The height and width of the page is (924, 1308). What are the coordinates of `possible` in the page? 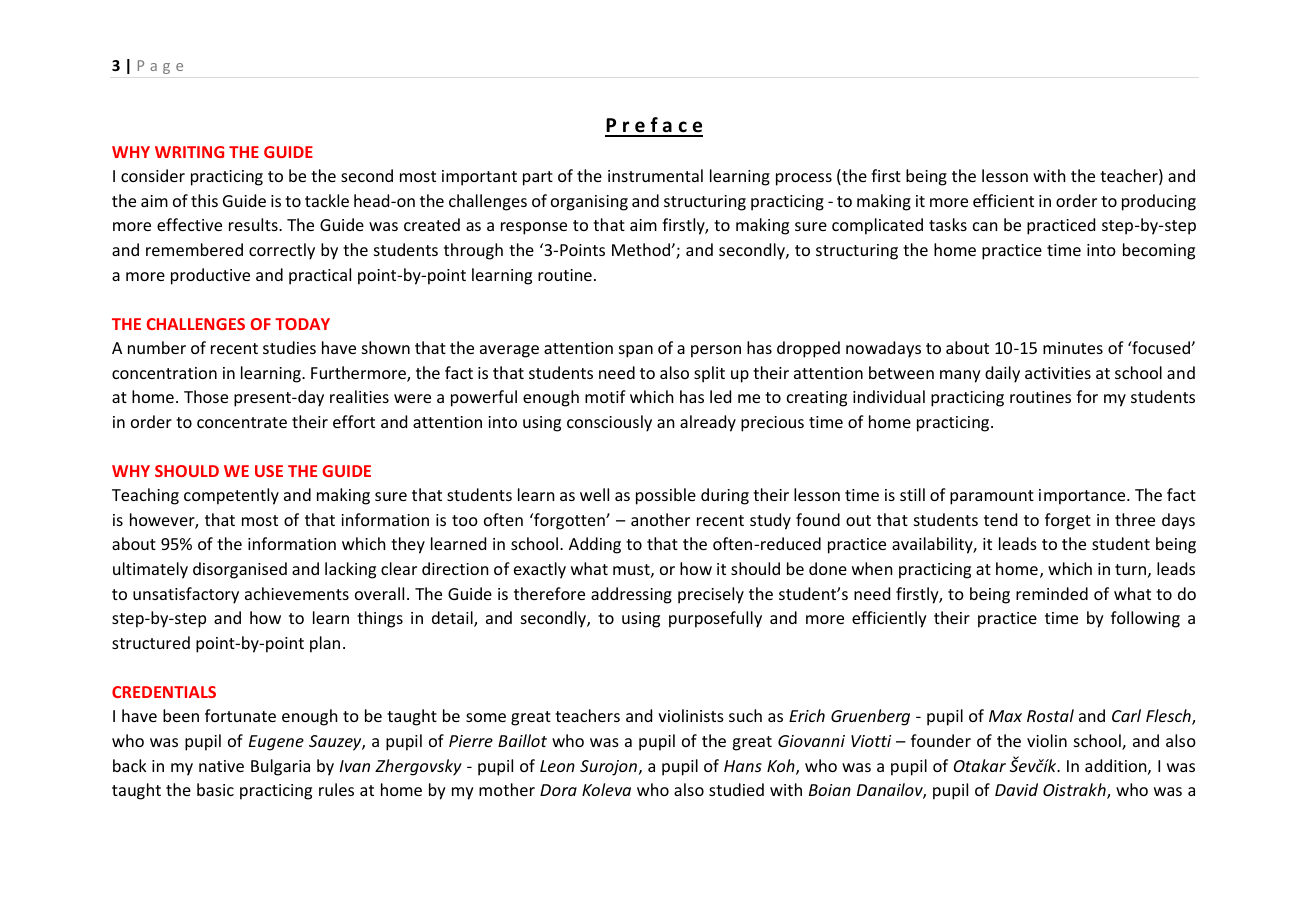 It's located at (666, 496).
